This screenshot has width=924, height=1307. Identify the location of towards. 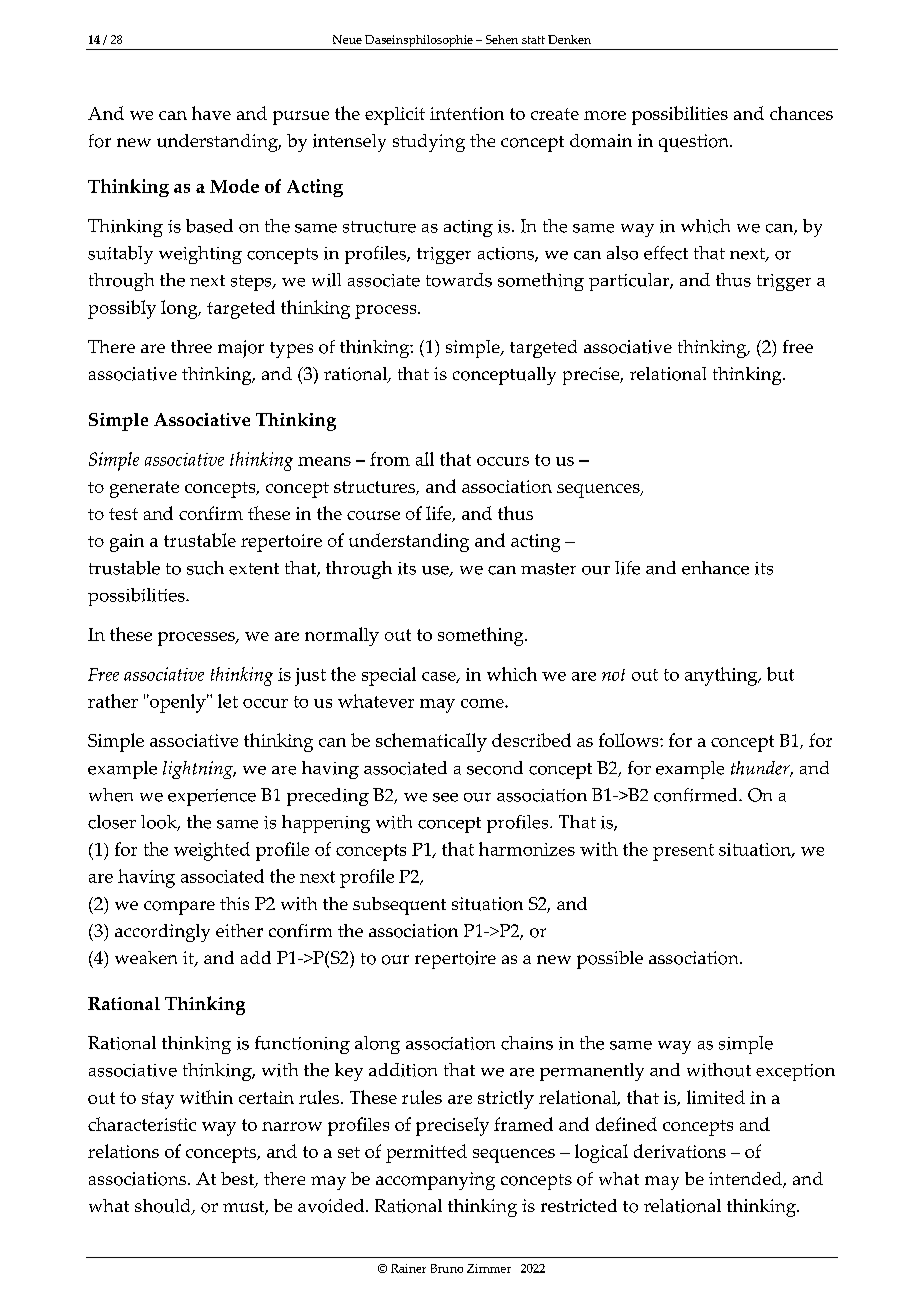
(459, 280).
